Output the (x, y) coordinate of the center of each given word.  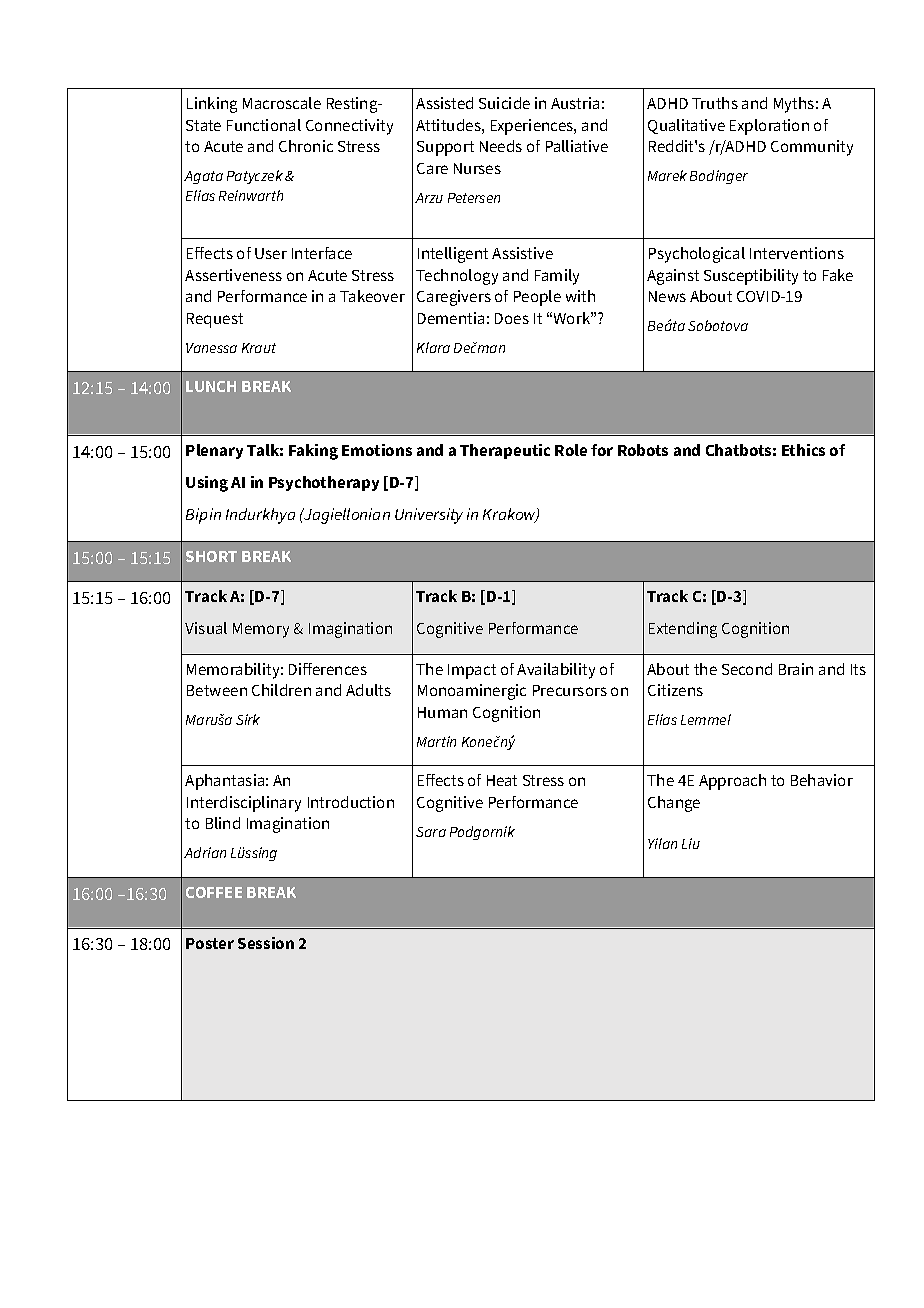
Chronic (306, 146)
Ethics (803, 450)
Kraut (259, 348)
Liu (691, 843)
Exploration (769, 127)
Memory (261, 630)
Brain (796, 669)
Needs (501, 146)
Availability (556, 671)
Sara (431, 832)
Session (266, 943)
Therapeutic (505, 451)
